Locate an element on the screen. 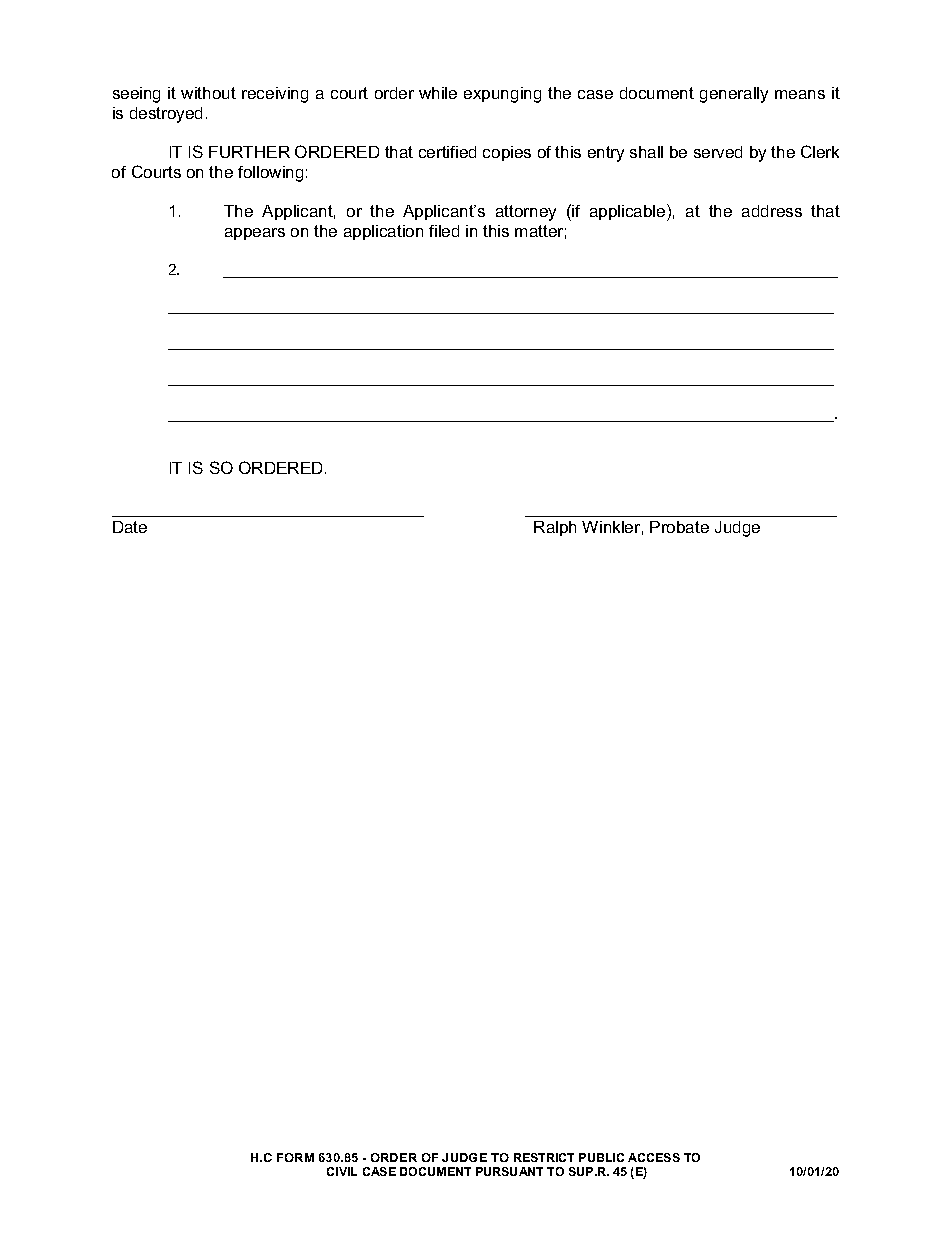 The width and height of the screenshot is (952, 1233). generally is located at coordinates (734, 95).
